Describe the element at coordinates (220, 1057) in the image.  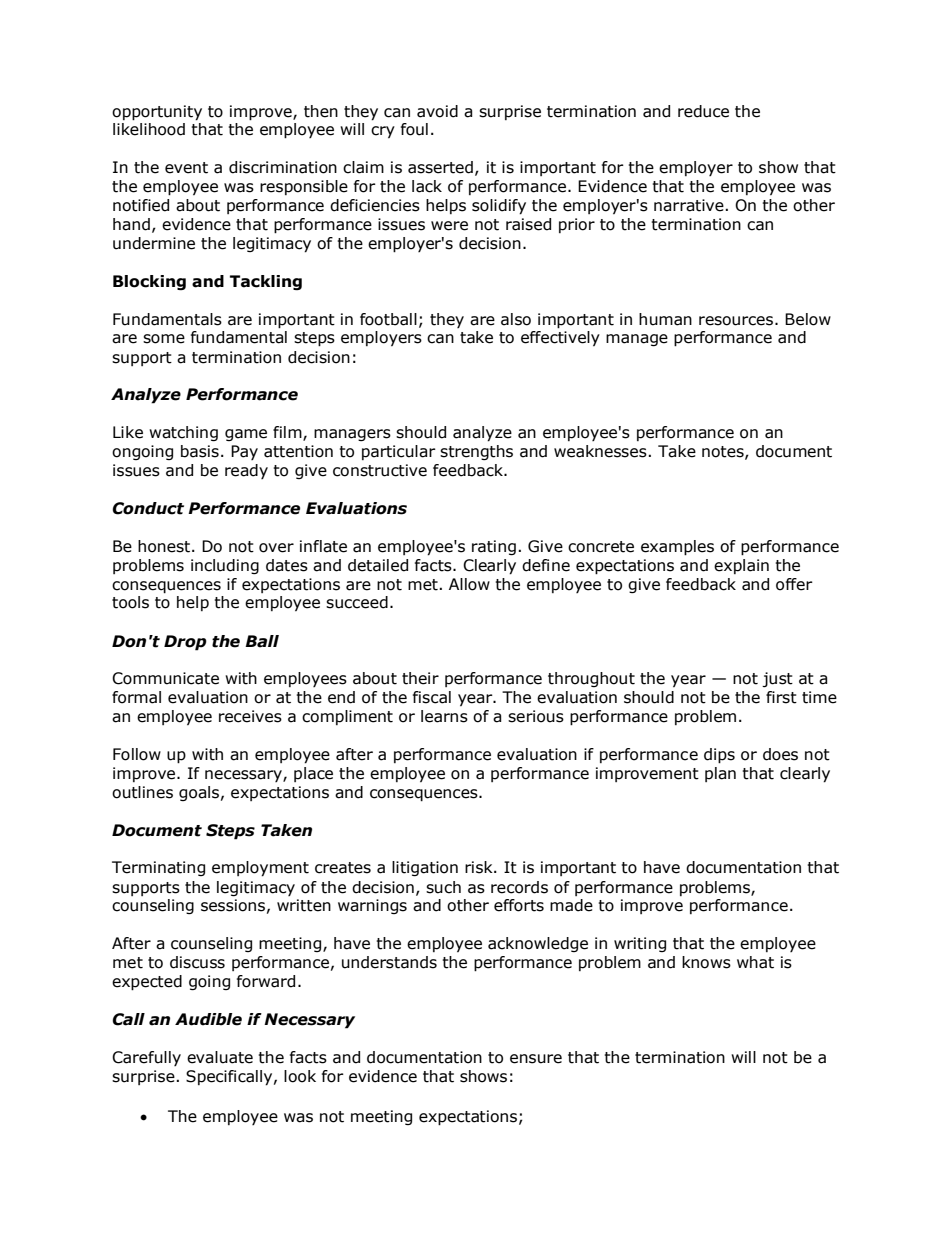
I see `evaluate` at that location.
